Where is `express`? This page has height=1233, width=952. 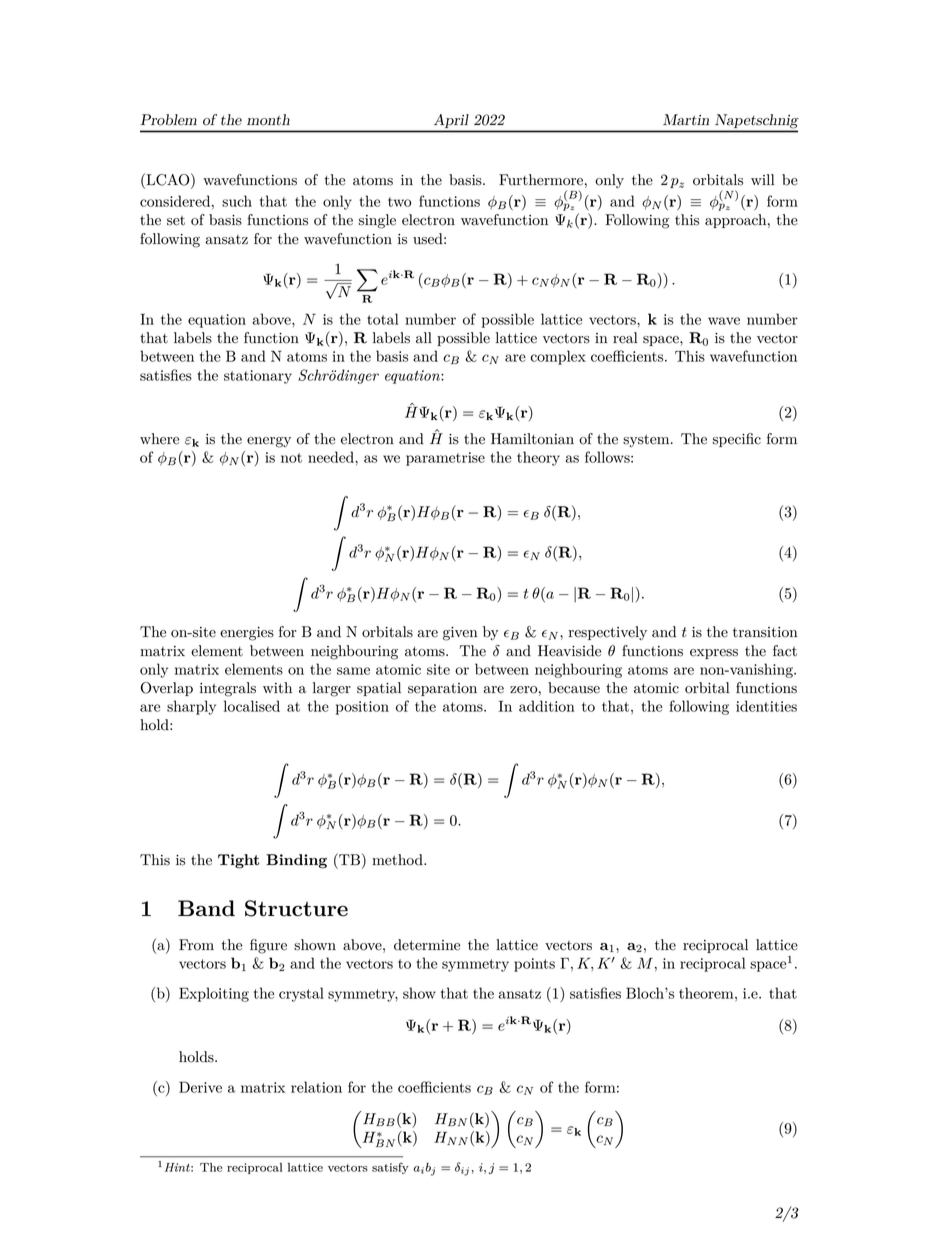 express is located at coordinates (714, 654).
